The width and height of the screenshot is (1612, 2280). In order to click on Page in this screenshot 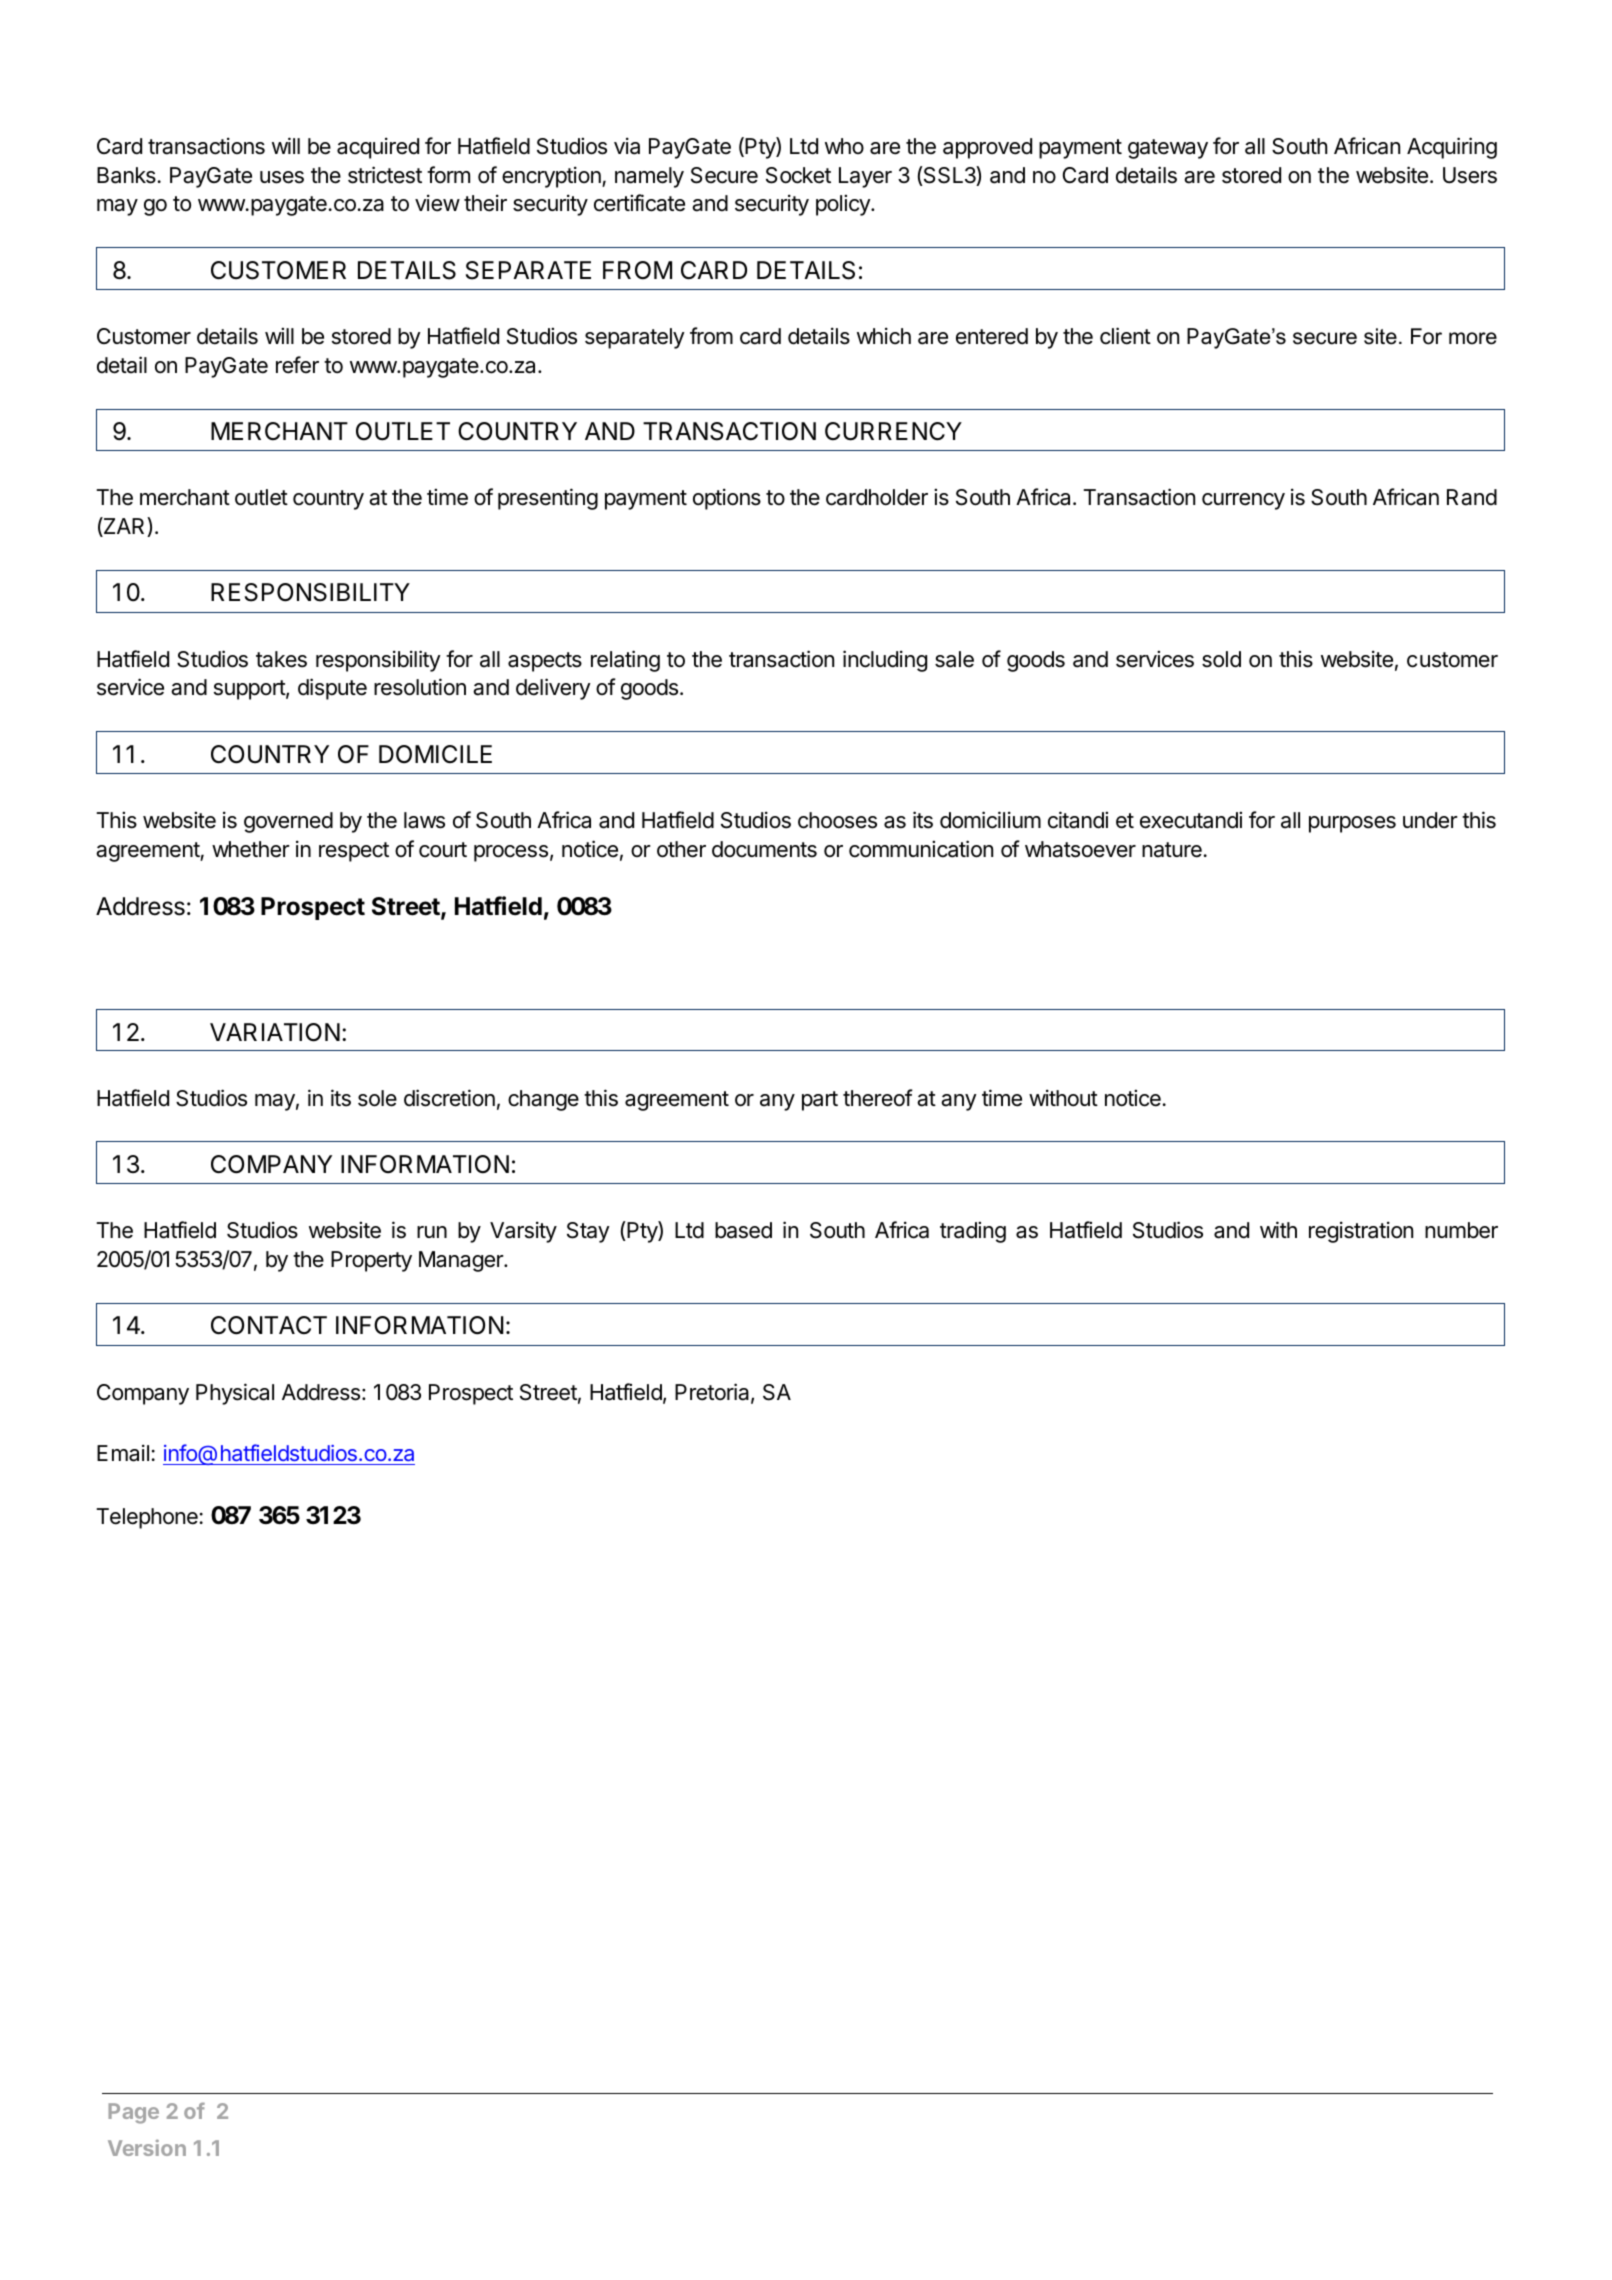, I will do `click(133, 2113)`.
